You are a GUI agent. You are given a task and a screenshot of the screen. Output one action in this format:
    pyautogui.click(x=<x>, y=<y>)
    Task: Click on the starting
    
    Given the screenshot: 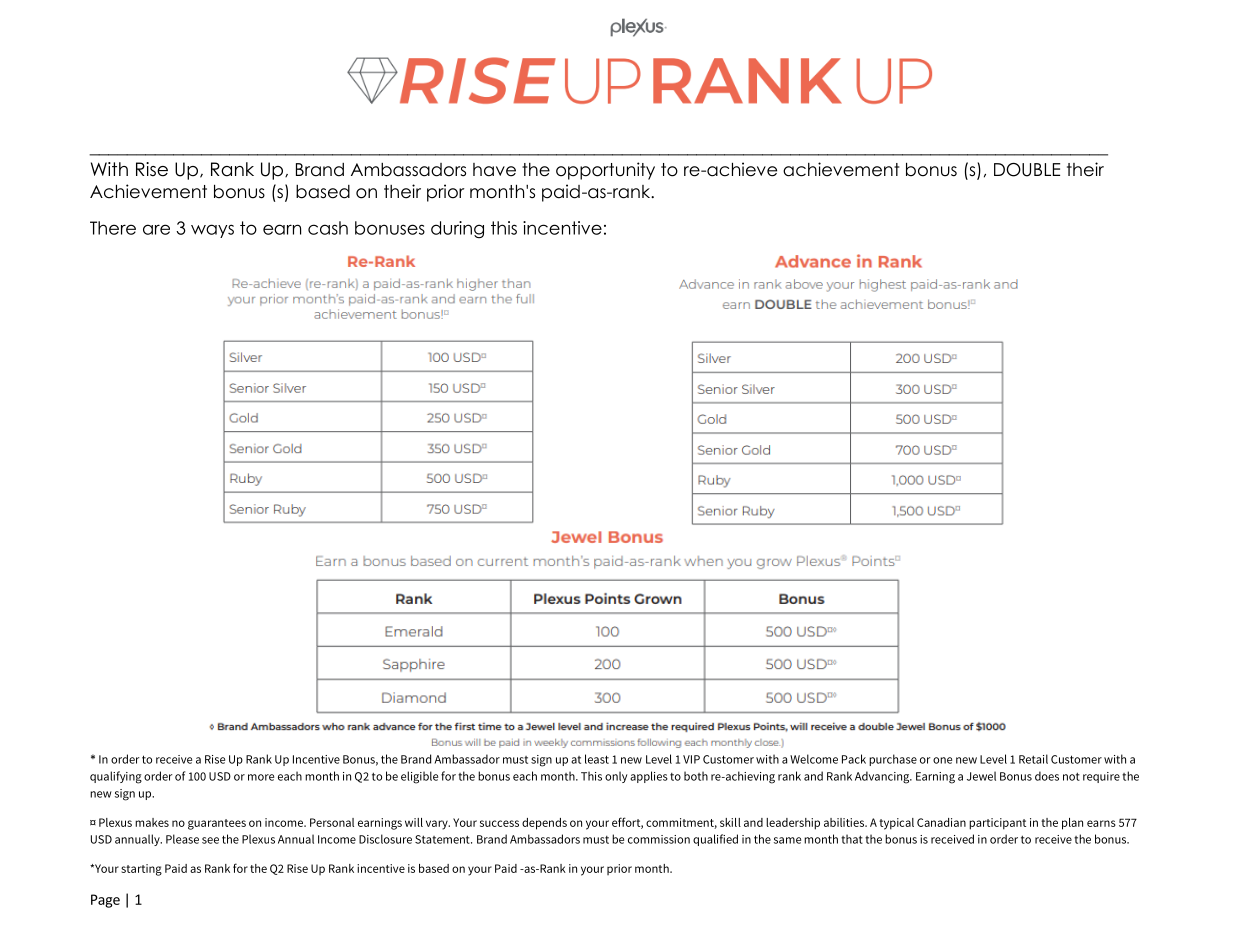 What is the action you would take?
    pyautogui.click(x=141, y=870)
